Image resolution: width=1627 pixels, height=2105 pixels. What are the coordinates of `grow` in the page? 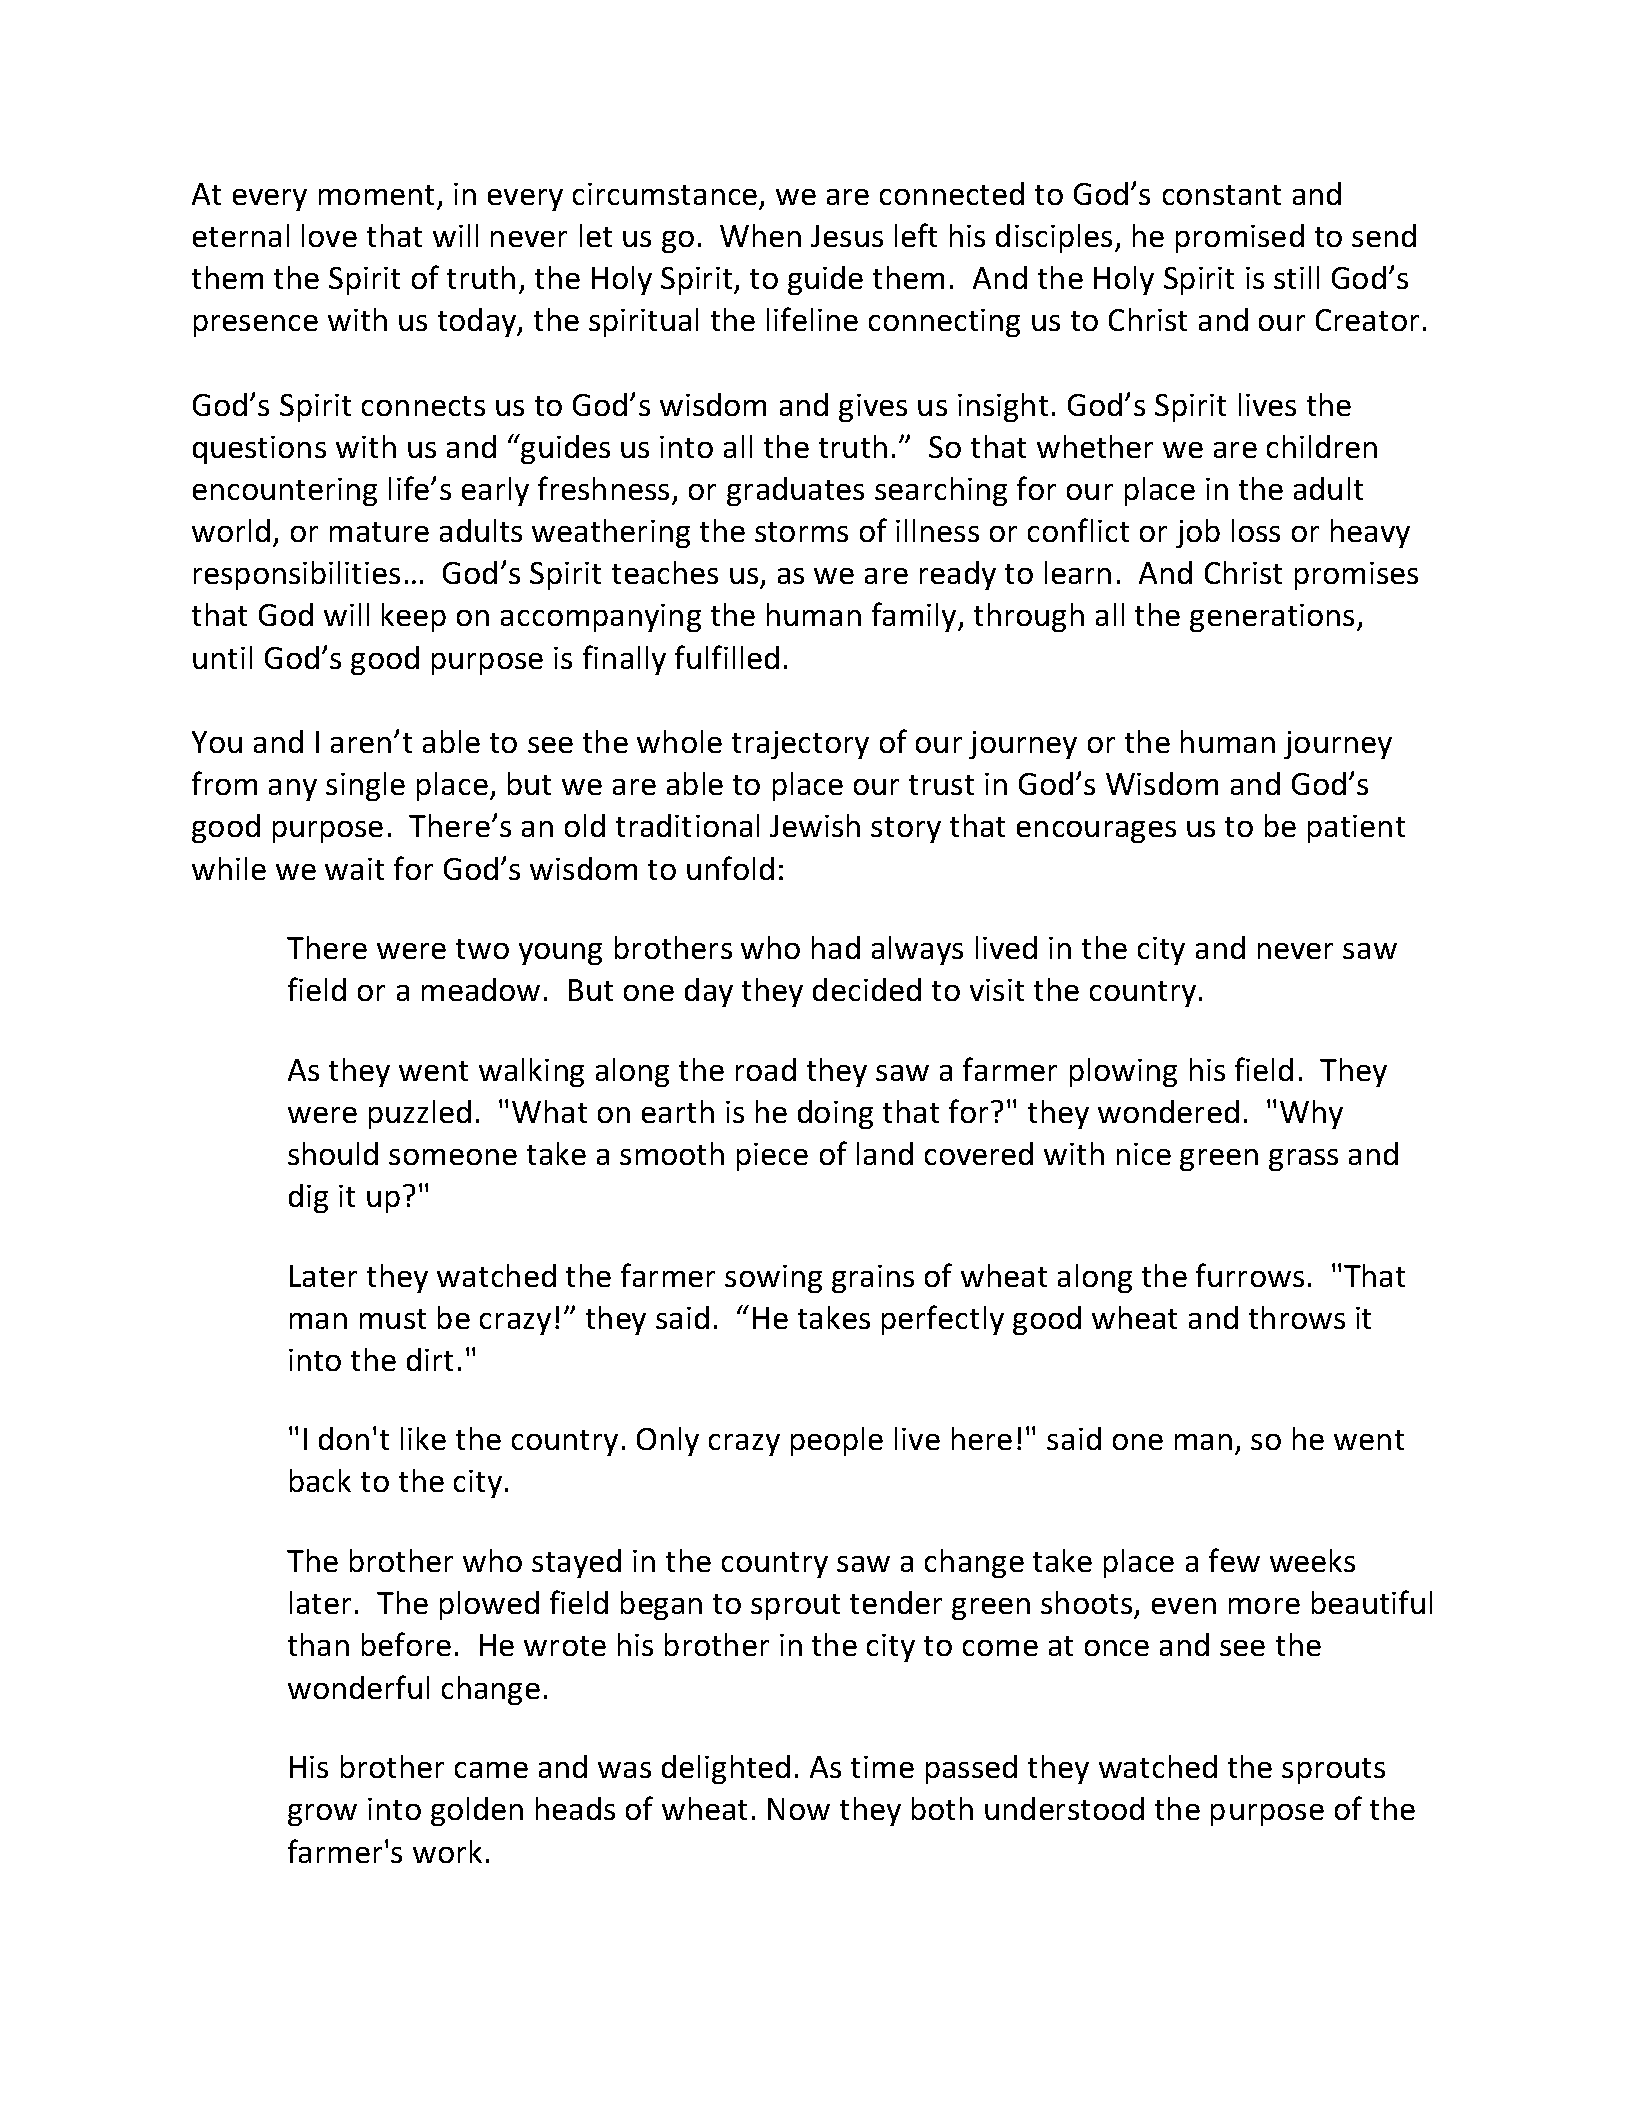 It's located at (322, 1815).
